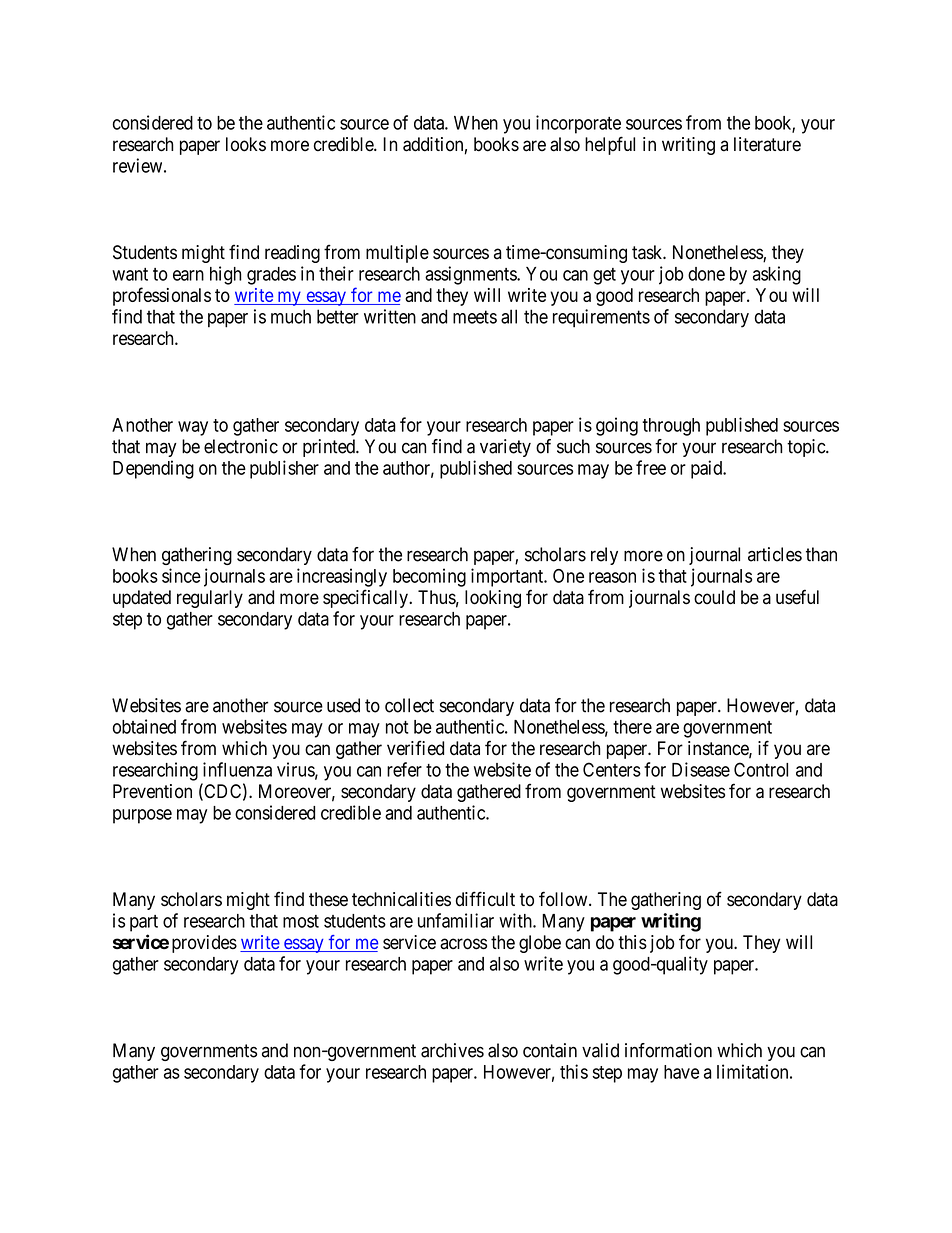 This screenshot has height=1233, width=952. Describe the element at coordinates (578, 124) in the screenshot. I see `incorporate` at that location.
